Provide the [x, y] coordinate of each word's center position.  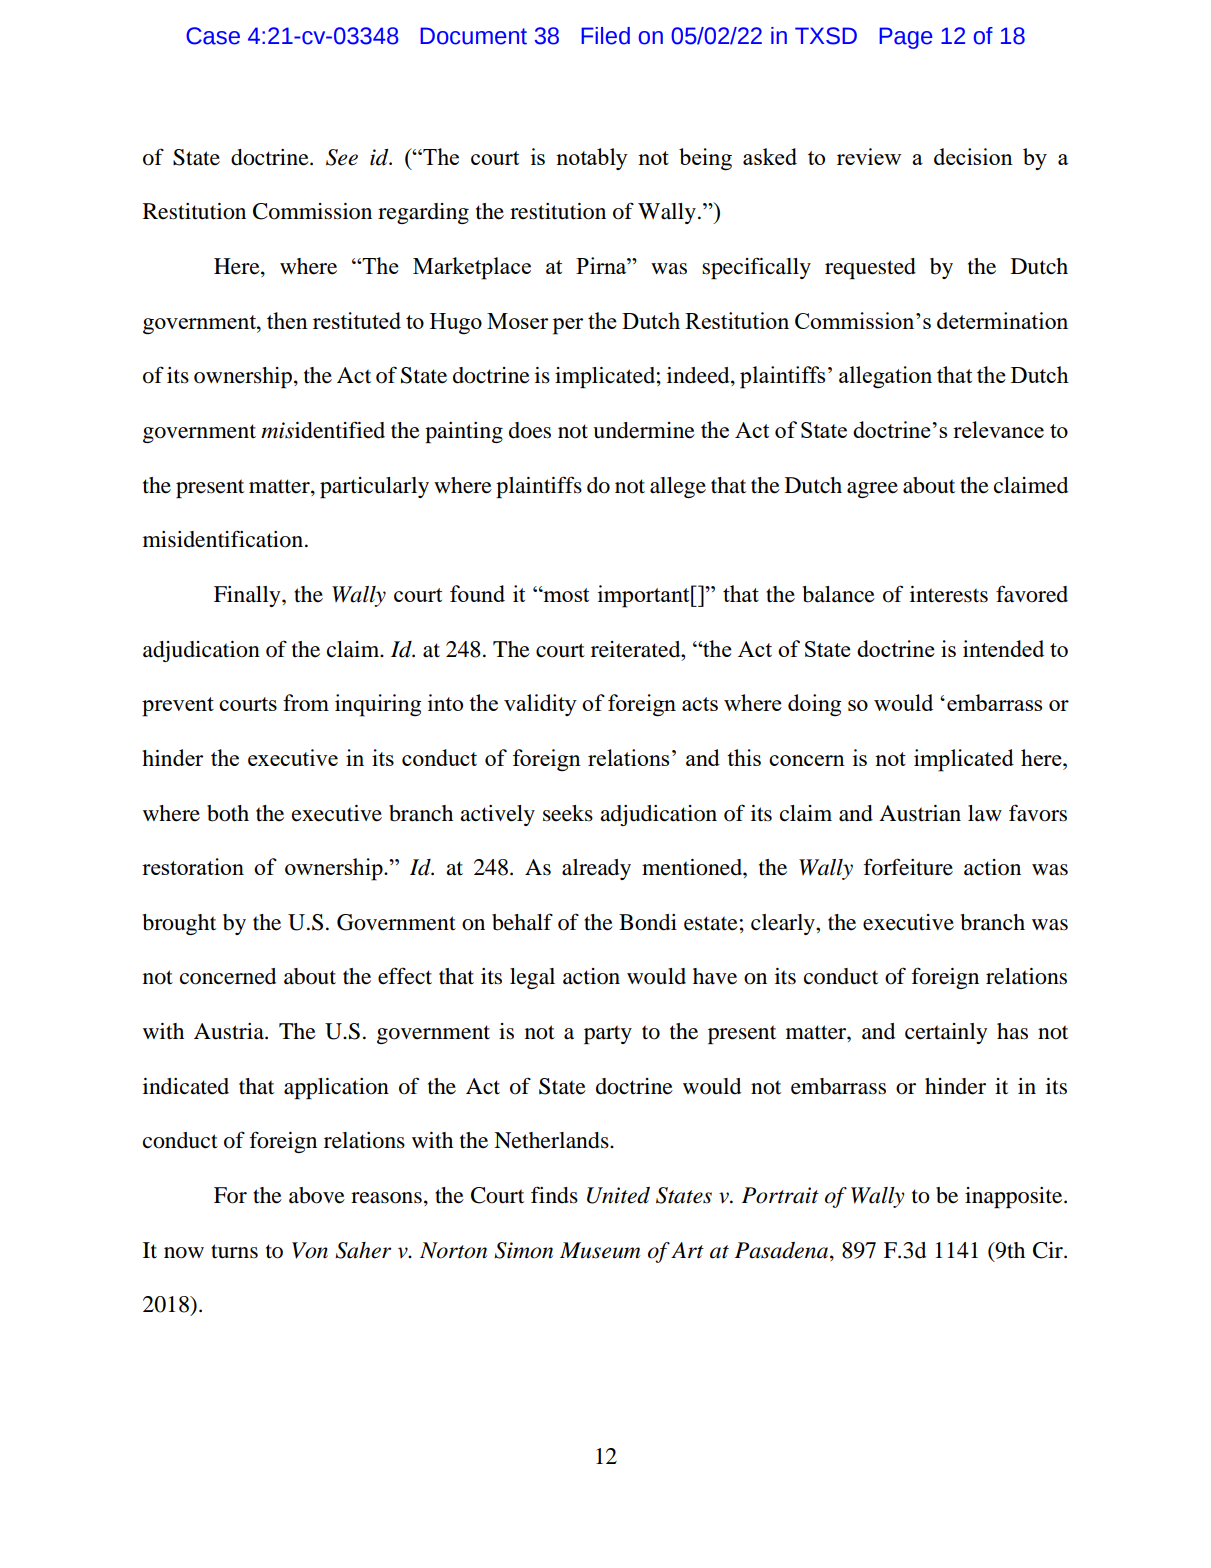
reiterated [637, 649]
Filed [606, 36]
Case [213, 36]
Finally [248, 596]
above [317, 1195]
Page [906, 38]
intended [1003, 648]
